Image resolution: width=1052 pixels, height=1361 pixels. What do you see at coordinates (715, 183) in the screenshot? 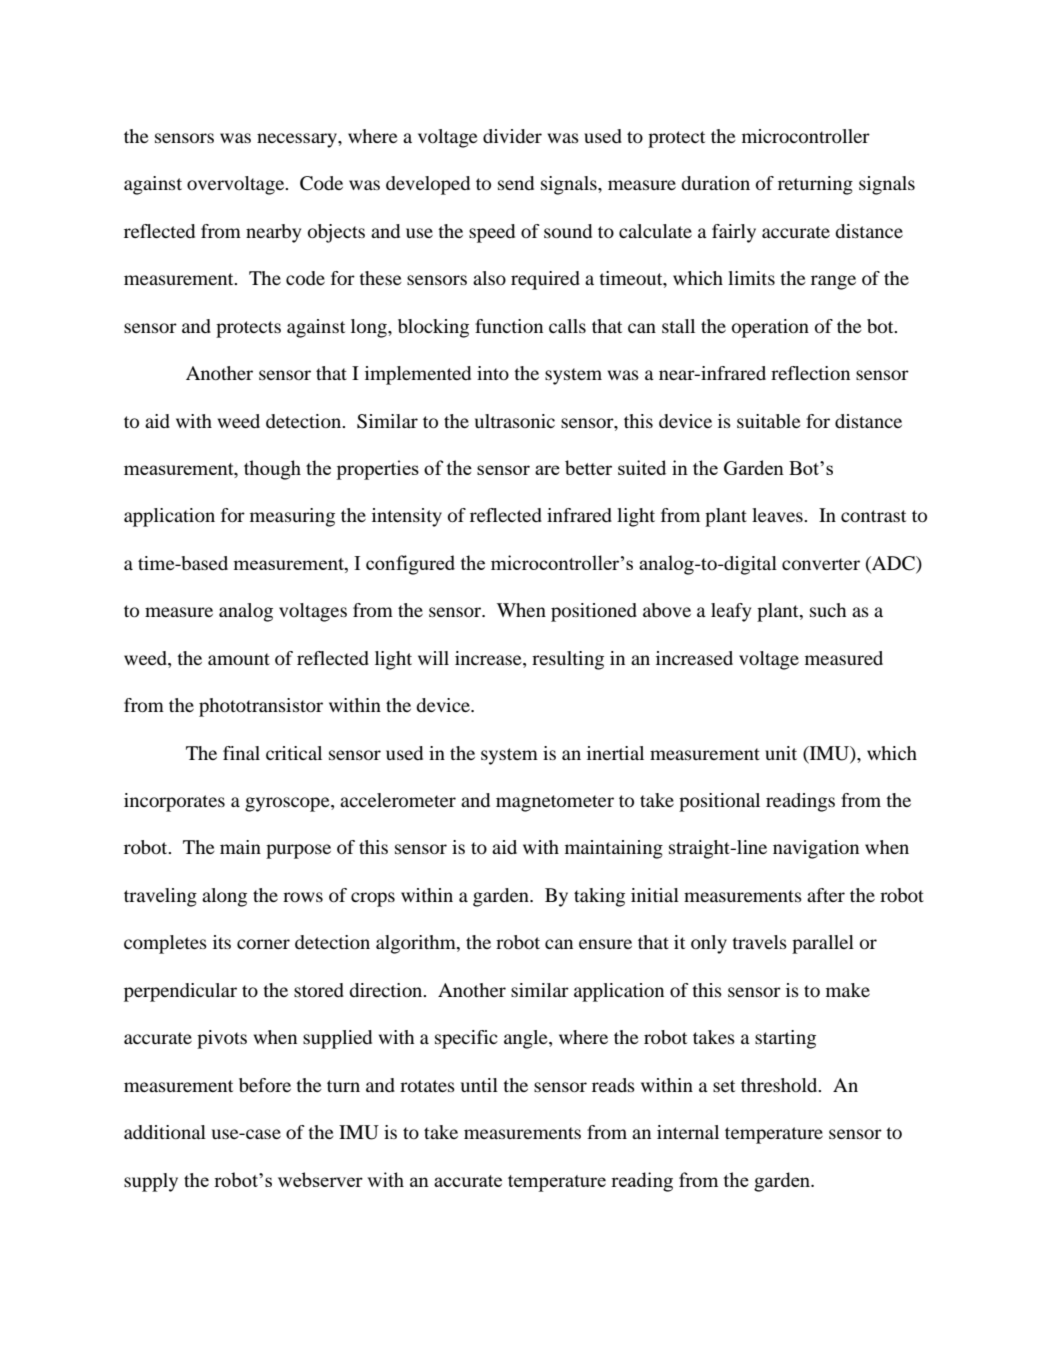
I see `duration` at bounding box center [715, 183].
